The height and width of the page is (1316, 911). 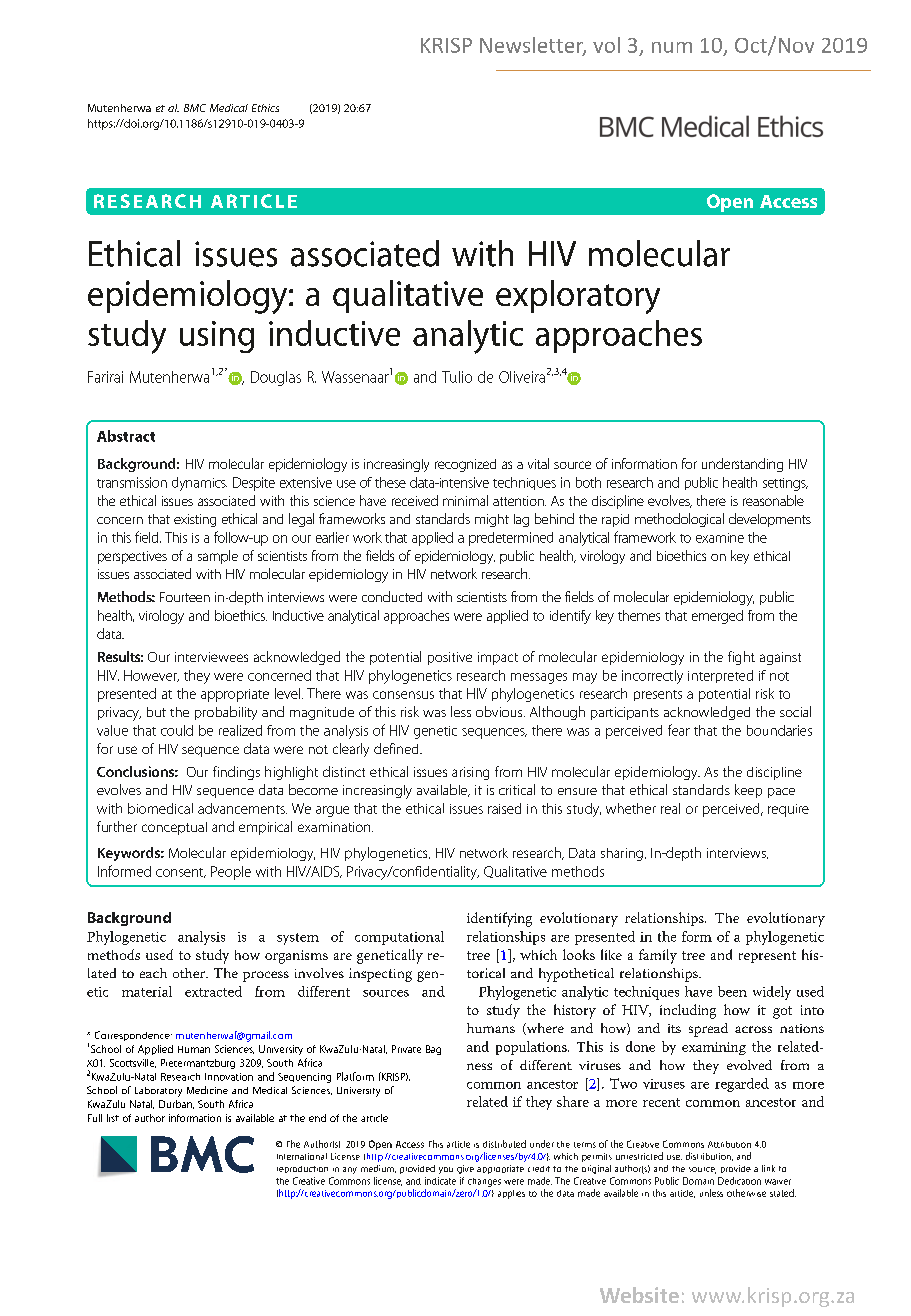 What do you see at coordinates (492, 520) in the page?
I see `might` at bounding box center [492, 520].
